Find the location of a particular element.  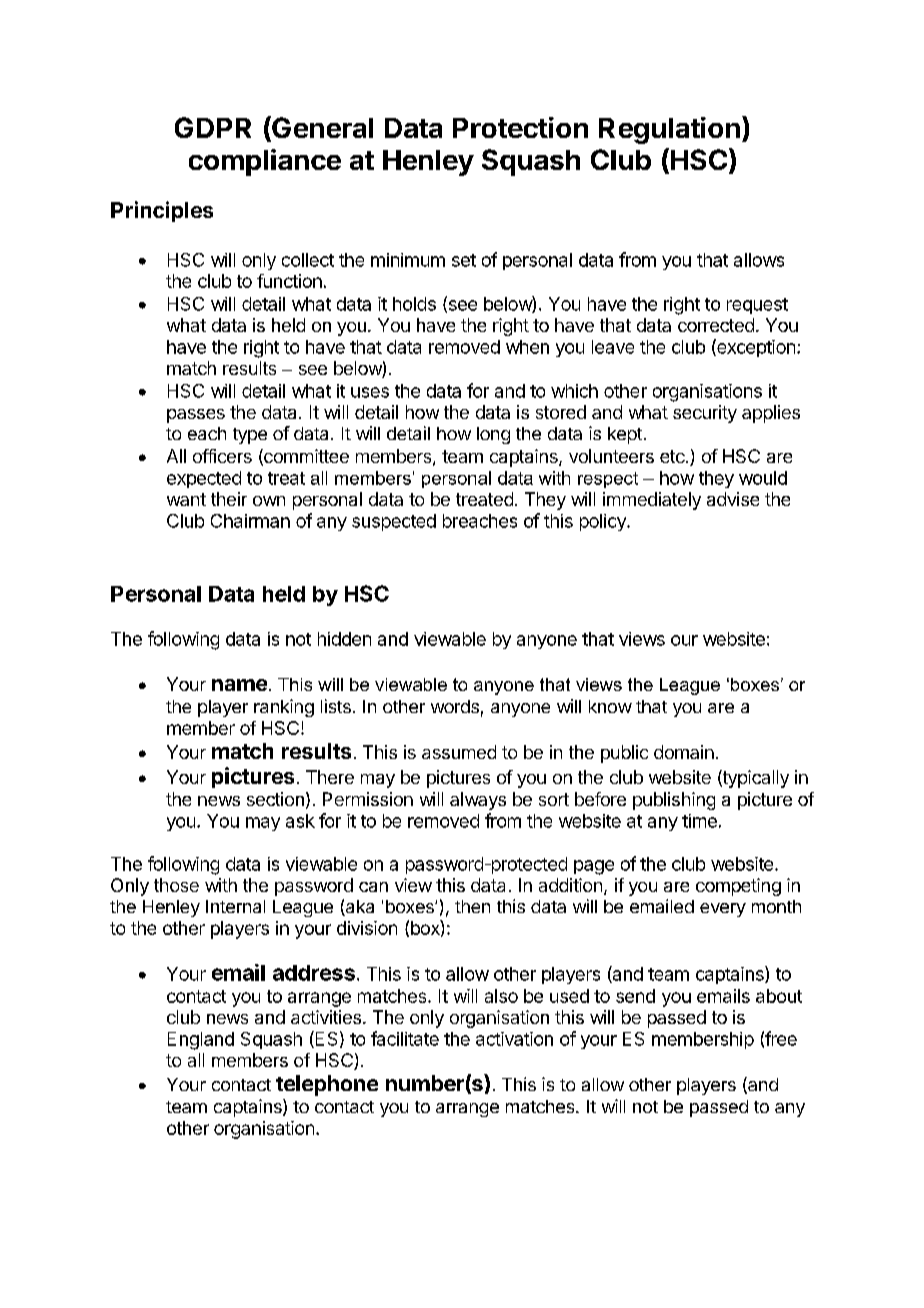

suspected is located at coordinates (394, 522).
